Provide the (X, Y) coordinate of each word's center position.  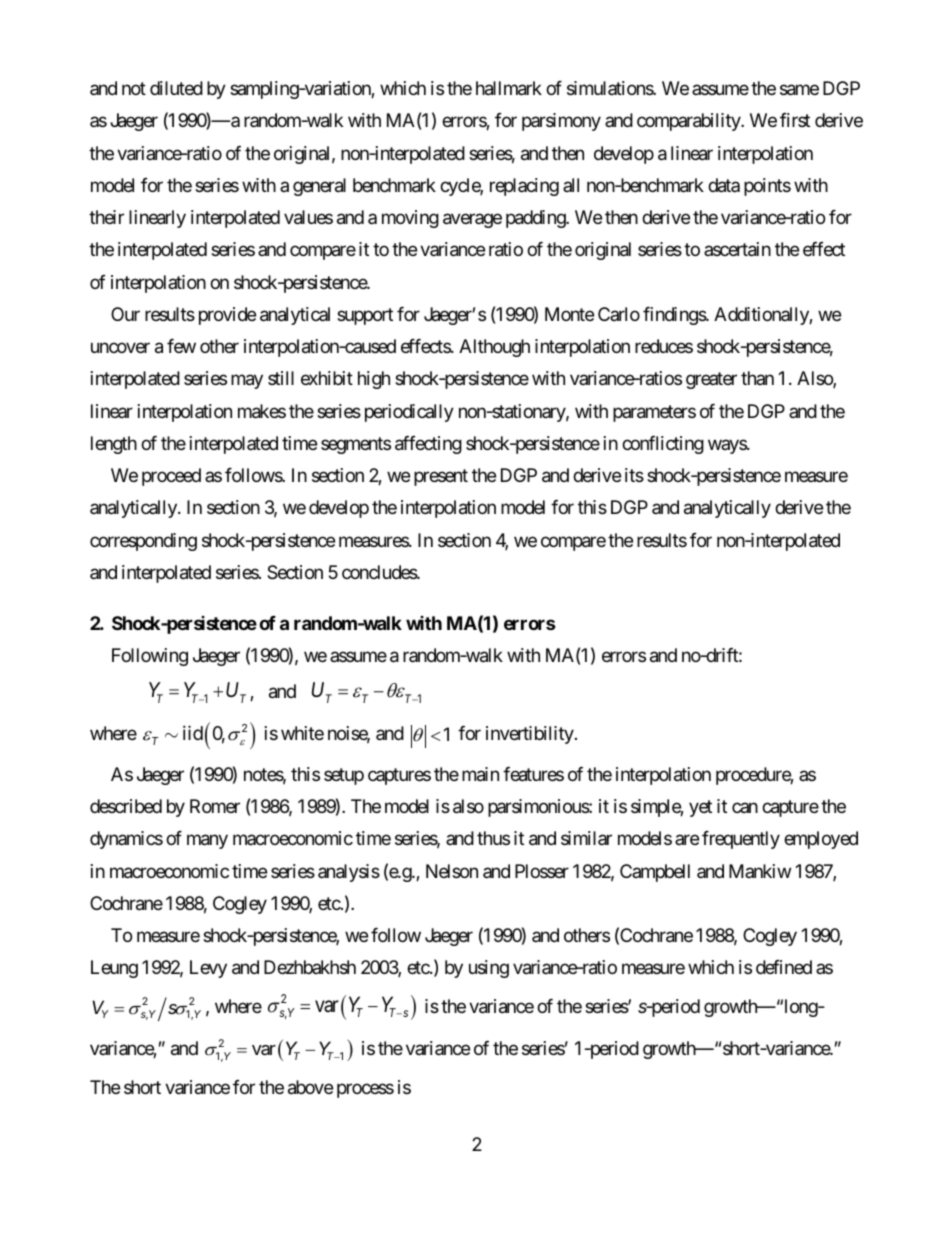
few (181, 346)
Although (494, 348)
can (745, 808)
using (489, 969)
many (207, 842)
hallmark (509, 88)
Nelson (452, 871)
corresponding (143, 542)
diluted (176, 88)
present (441, 477)
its (634, 475)
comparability (689, 122)
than (757, 378)
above (310, 1087)
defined (784, 967)
